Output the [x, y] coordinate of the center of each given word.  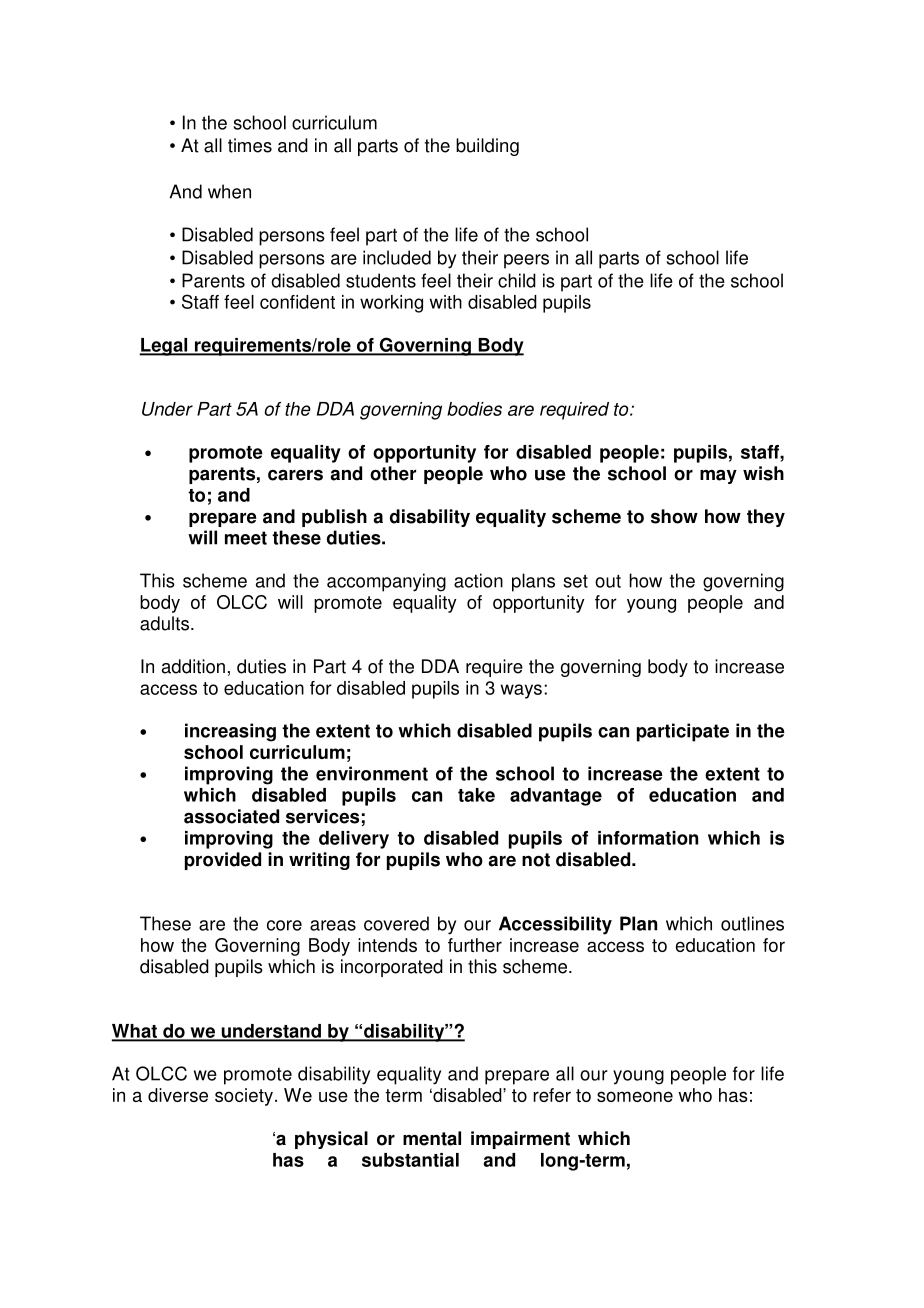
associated [231, 816]
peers [526, 261]
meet [246, 538]
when [229, 191]
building [487, 147]
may [718, 476]
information [648, 838]
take [476, 795]
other [393, 473]
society [244, 1097]
